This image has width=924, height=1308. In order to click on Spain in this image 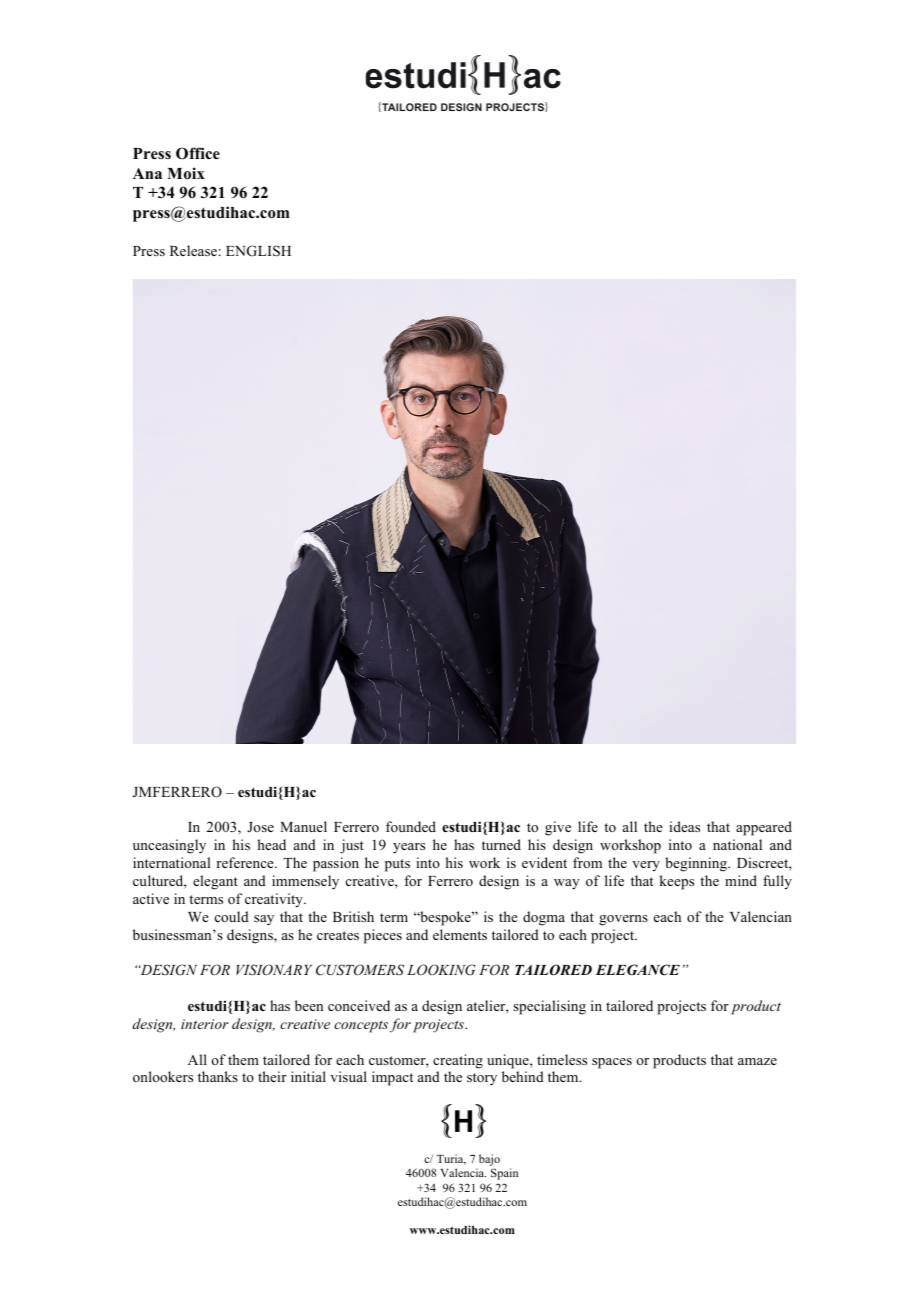, I will do `click(504, 1174)`.
